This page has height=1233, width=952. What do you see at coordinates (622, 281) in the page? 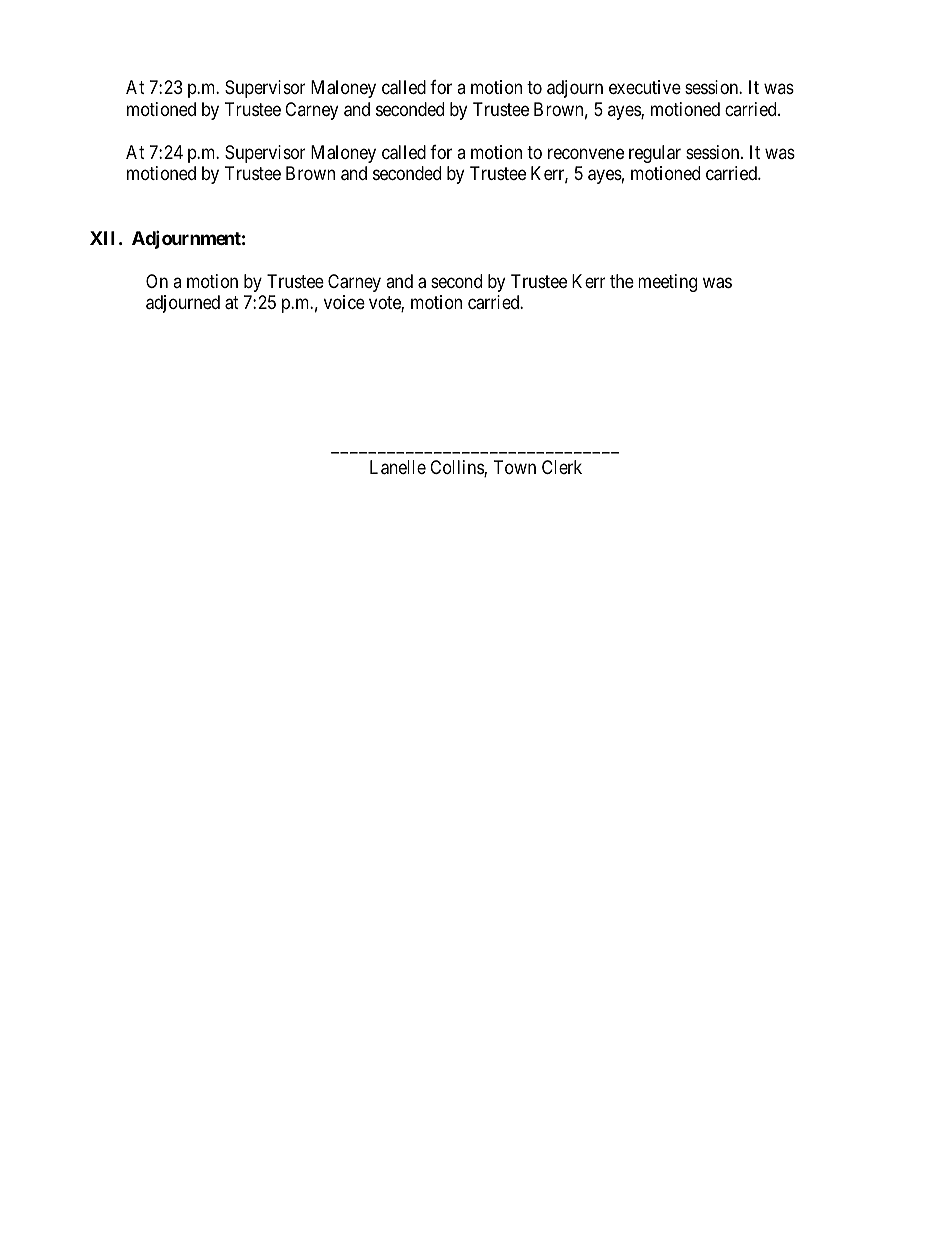
I see `the` at bounding box center [622, 281].
